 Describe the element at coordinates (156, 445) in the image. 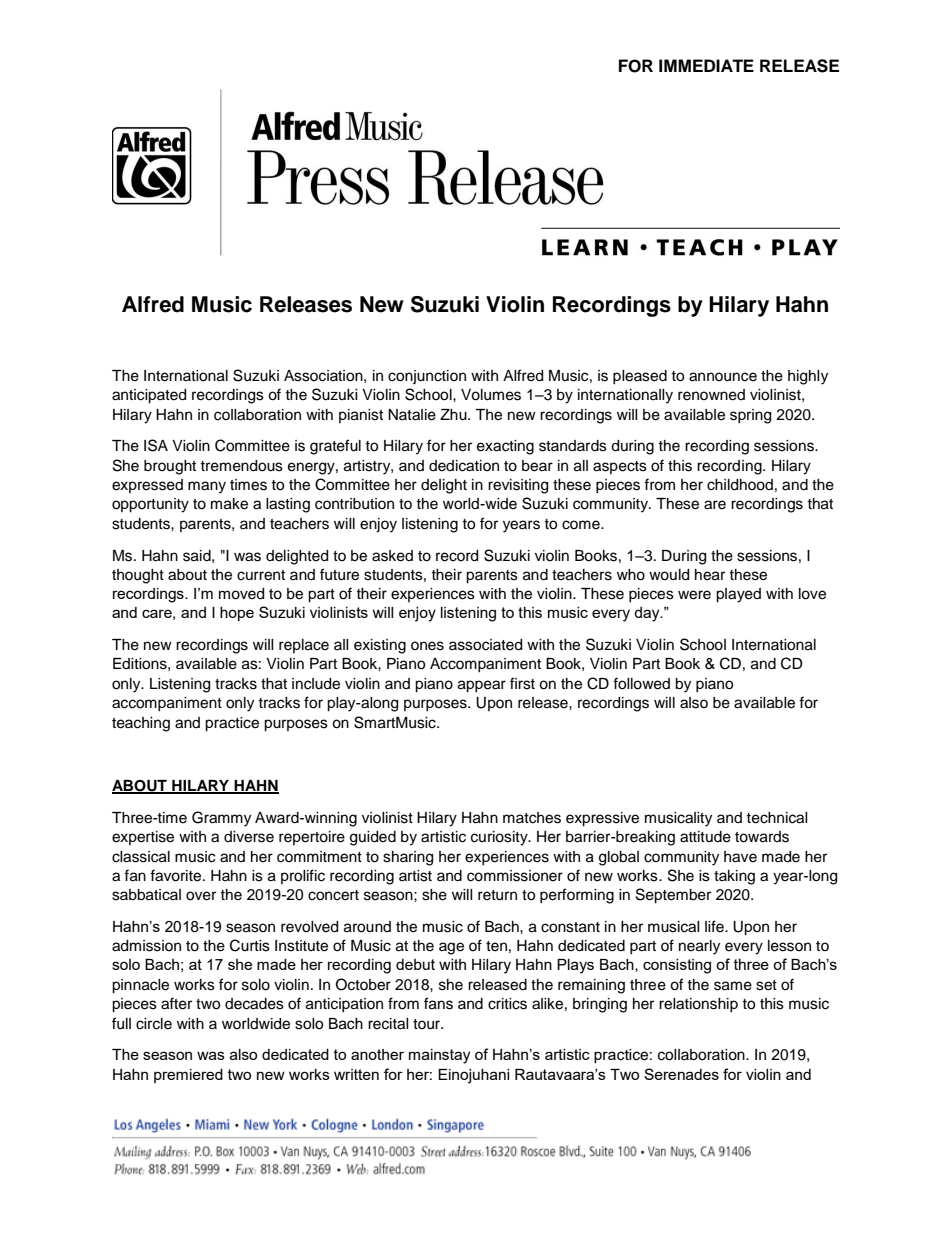

I see `ISA` at that location.
